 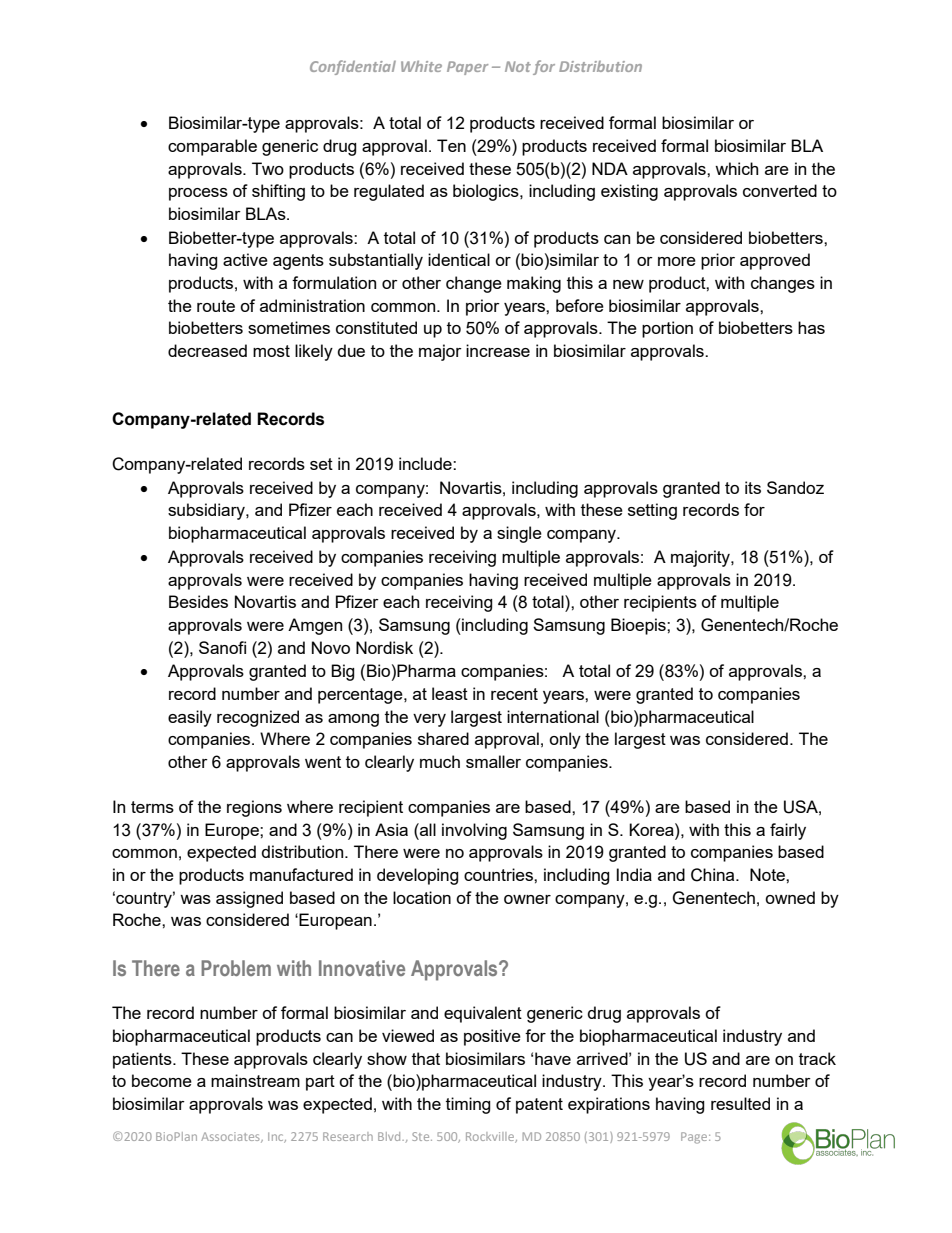 I want to click on Paper, so click(x=467, y=68).
